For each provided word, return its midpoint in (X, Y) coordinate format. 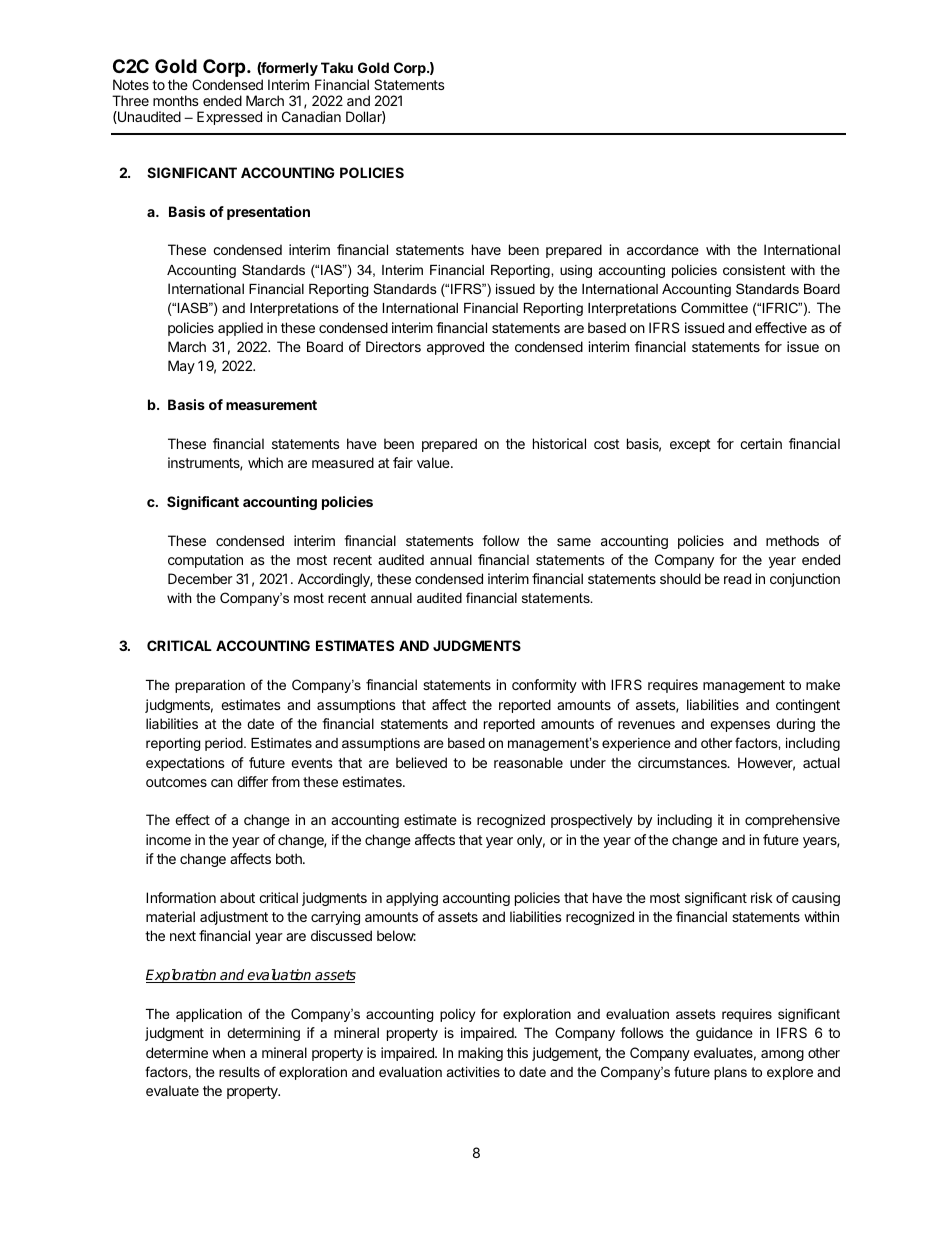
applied (240, 329)
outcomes (176, 782)
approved (455, 348)
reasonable (528, 762)
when (228, 1052)
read (737, 578)
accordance (663, 249)
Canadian (311, 116)
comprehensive (792, 821)
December (200, 578)
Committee (714, 307)
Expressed (229, 118)
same (574, 542)
